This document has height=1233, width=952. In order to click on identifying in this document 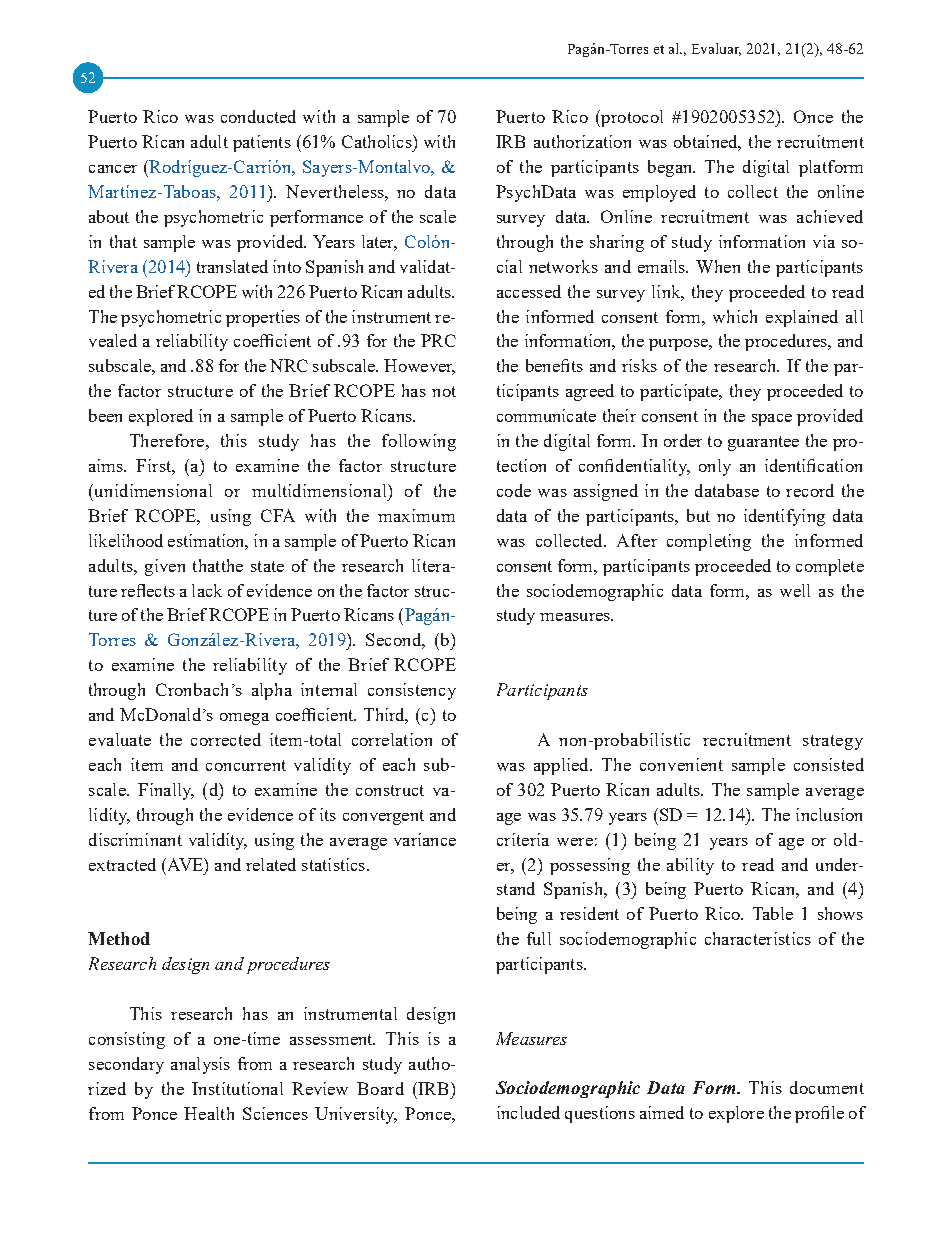, I will do `click(784, 517)`.
